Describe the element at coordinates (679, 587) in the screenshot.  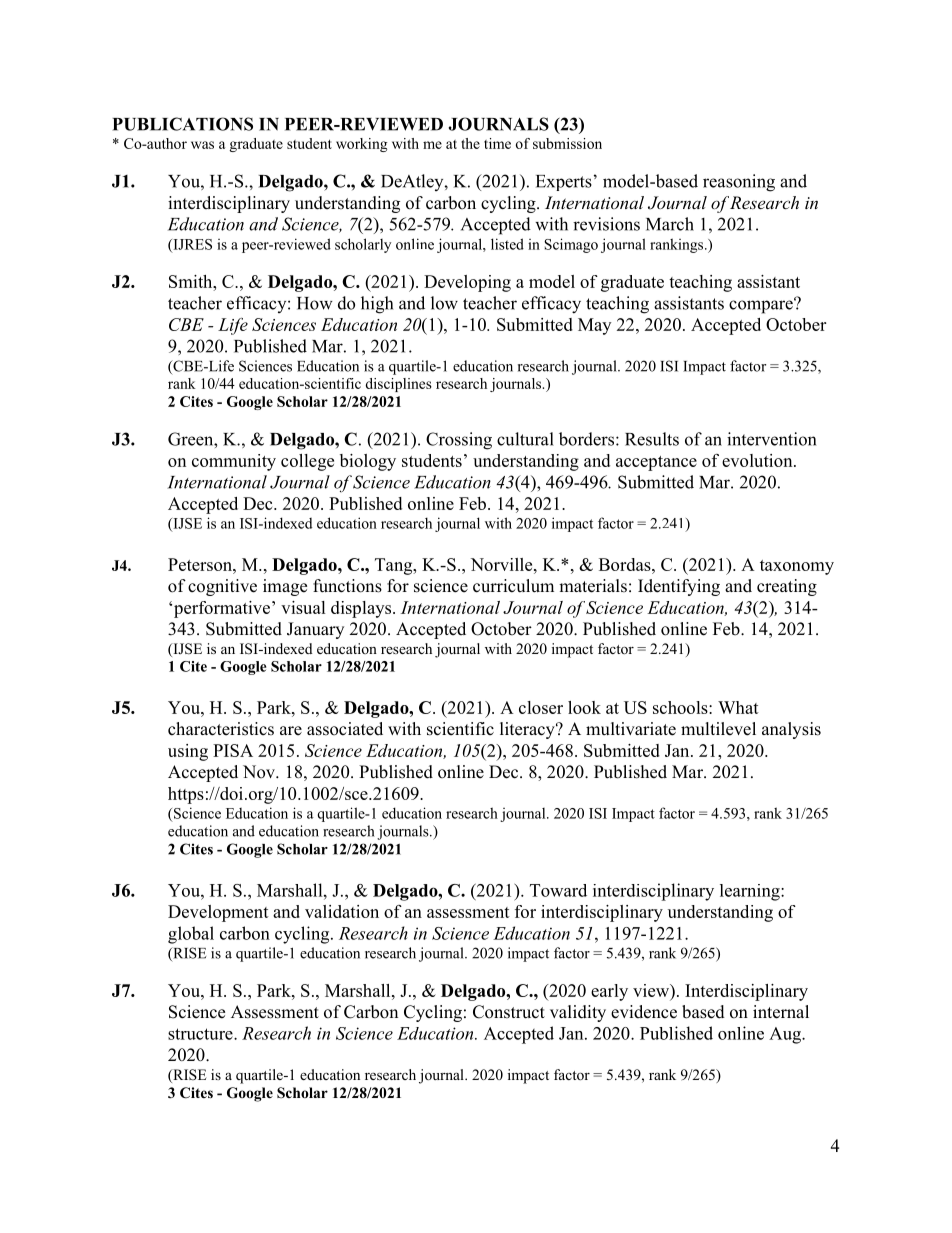
I see `Identifying` at that location.
